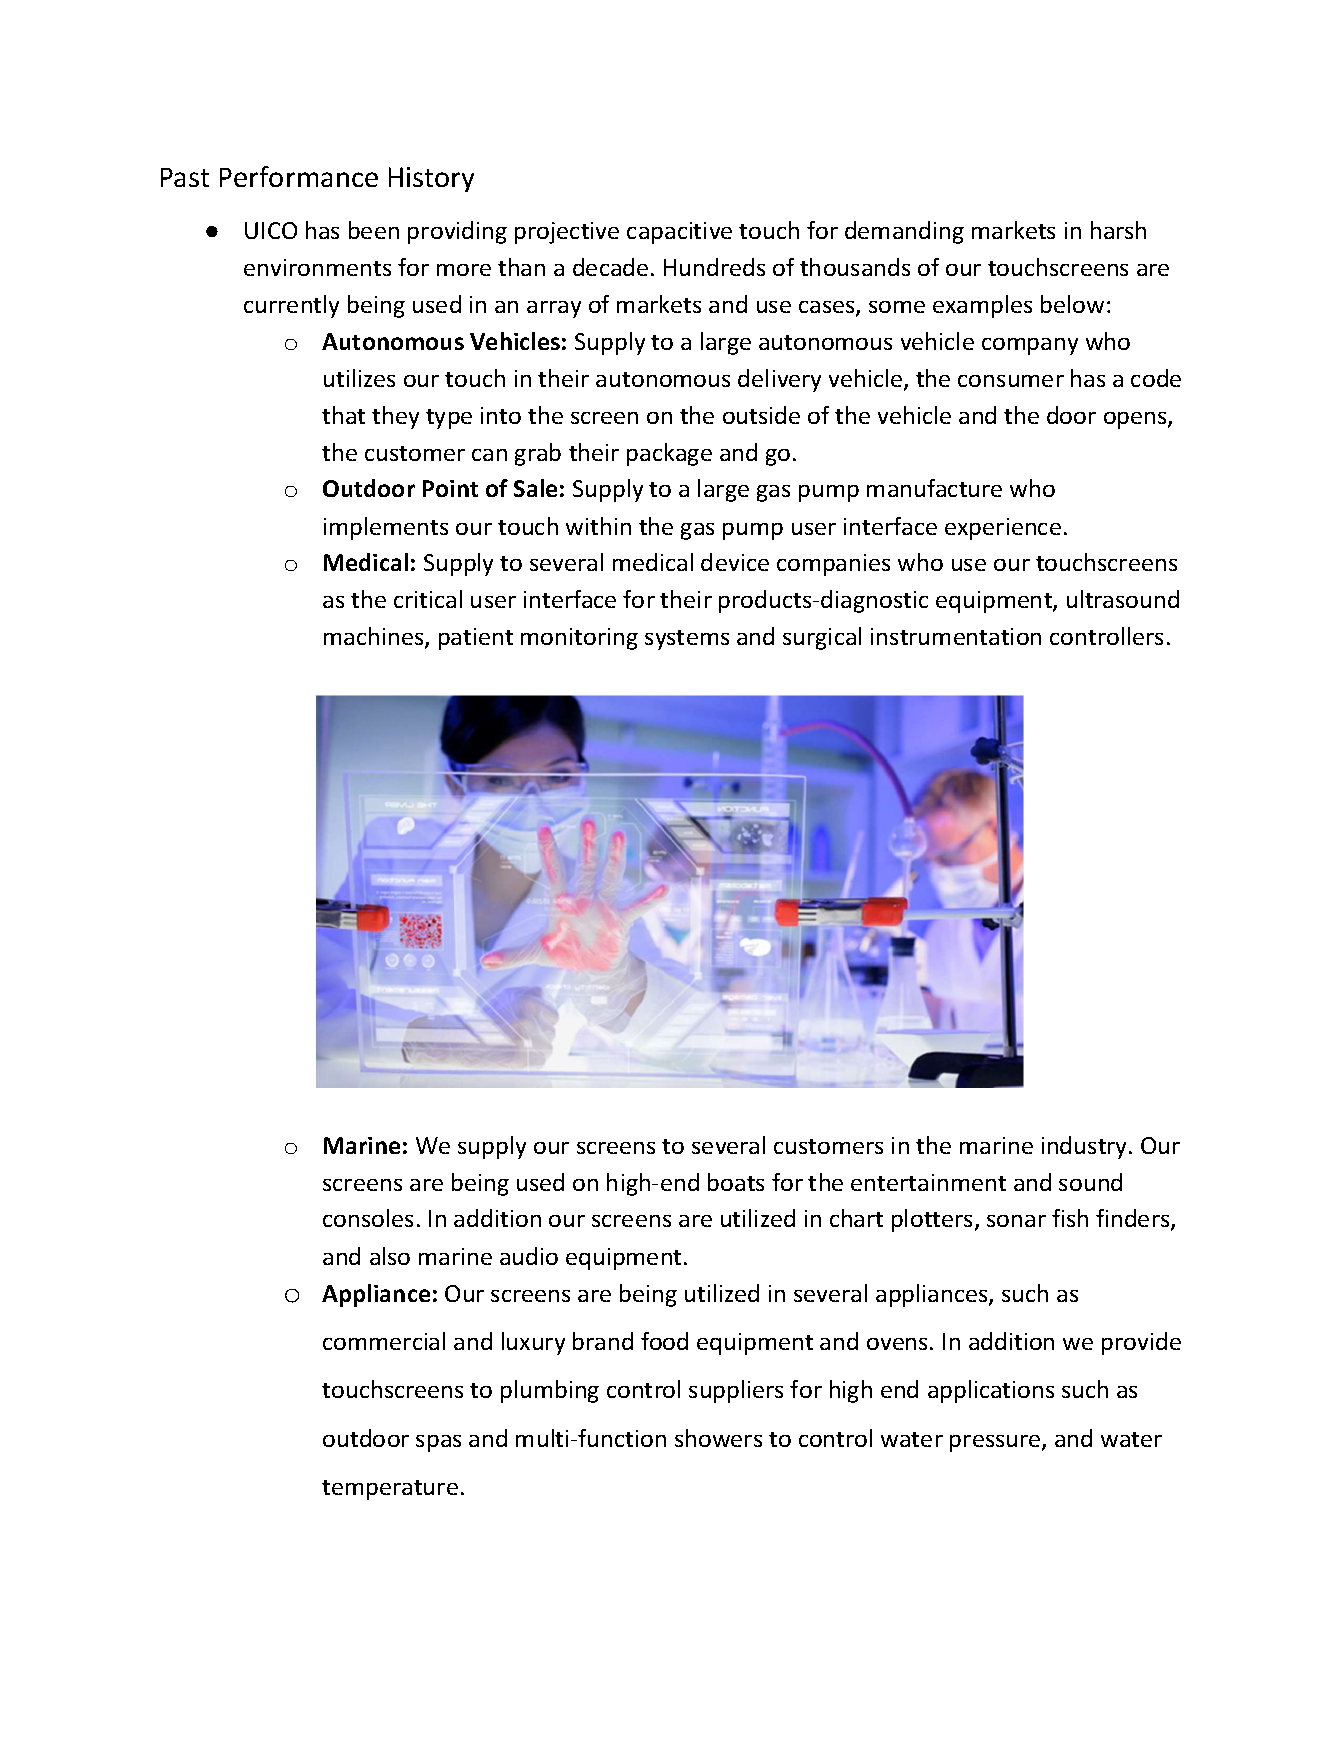  What do you see at coordinates (687, 640) in the page?
I see `systems` at bounding box center [687, 640].
